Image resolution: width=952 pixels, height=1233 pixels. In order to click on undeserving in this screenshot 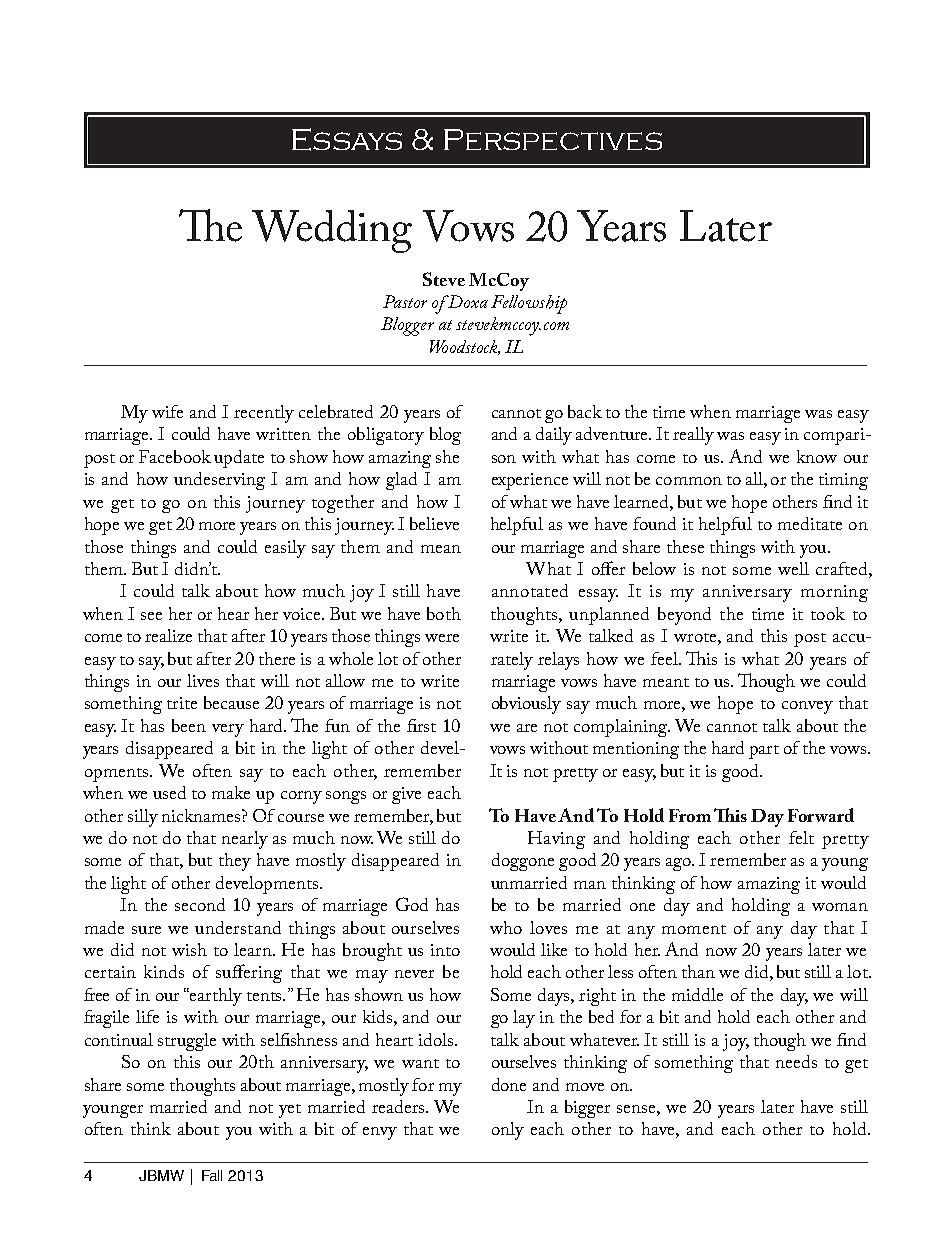, I will do `click(219, 481)`.
